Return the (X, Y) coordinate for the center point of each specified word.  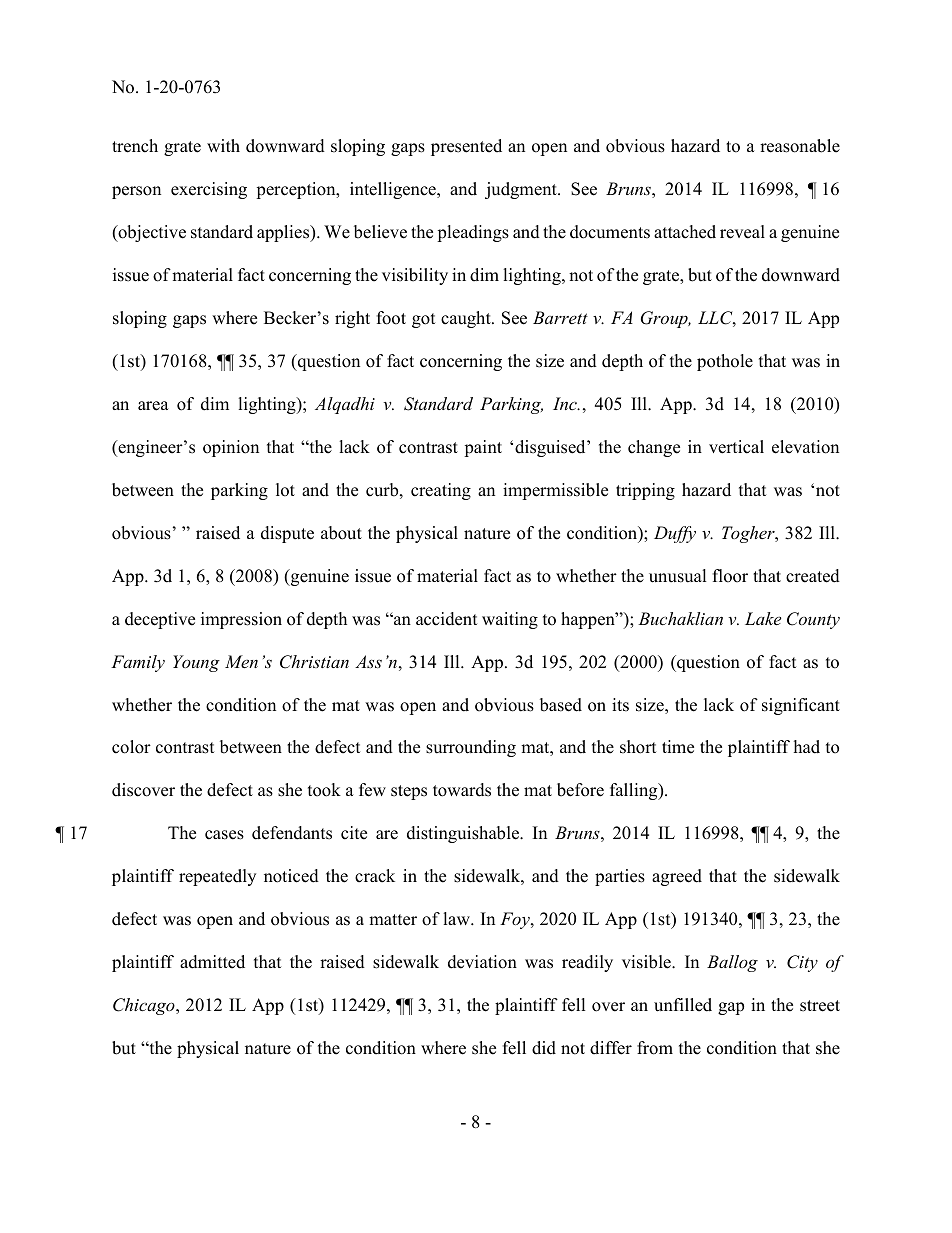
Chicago (145, 1006)
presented (466, 147)
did (544, 1048)
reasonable (800, 146)
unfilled (683, 1005)
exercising (209, 190)
